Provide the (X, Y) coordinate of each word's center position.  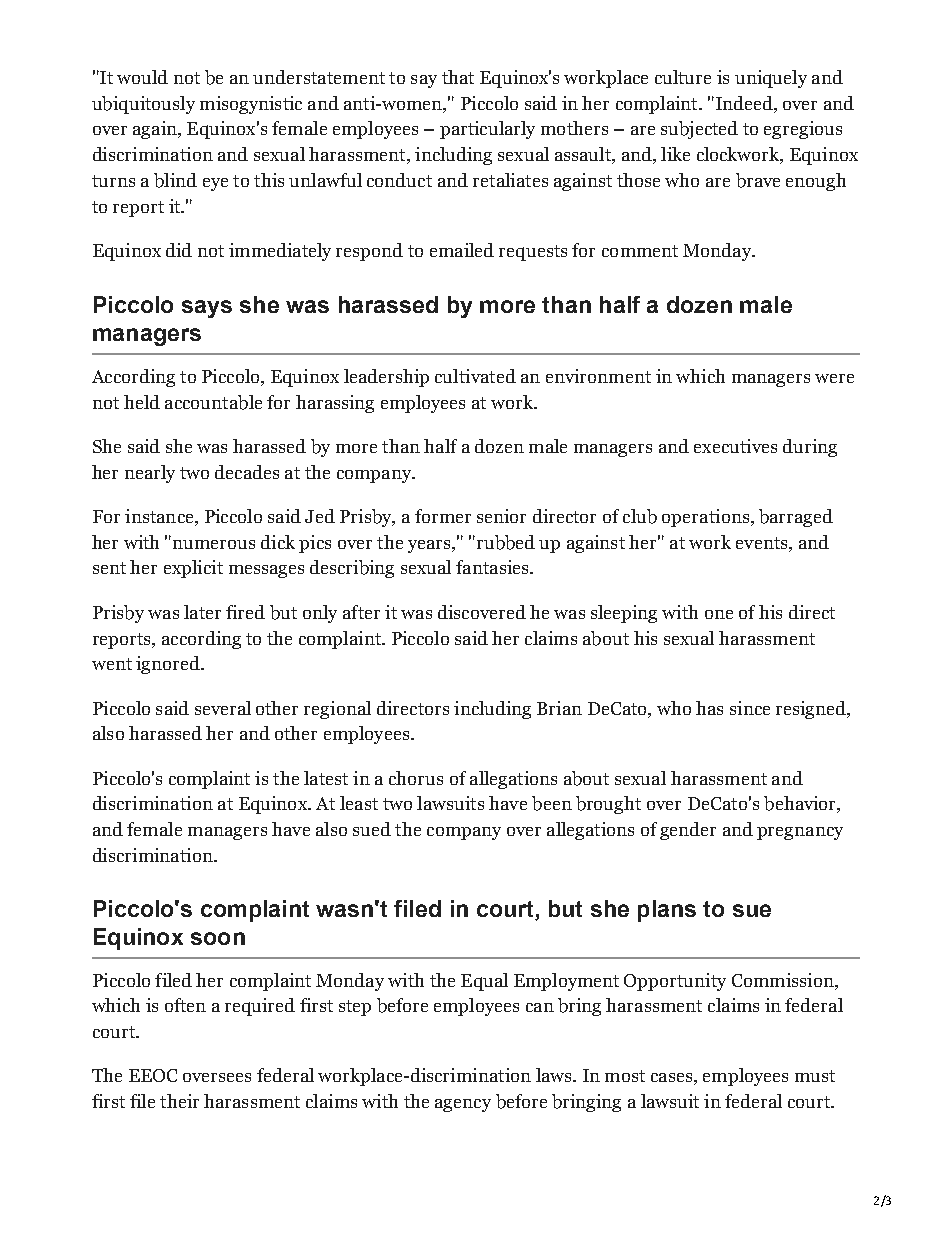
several (223, 708)
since (750, 708)
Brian (559, 708)
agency (463, 1105)
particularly (487, 130)
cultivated (475, 376)
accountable (213, 402)
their (179, 1101)
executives (735, 446)
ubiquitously (143, 105)
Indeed (744, 103)
